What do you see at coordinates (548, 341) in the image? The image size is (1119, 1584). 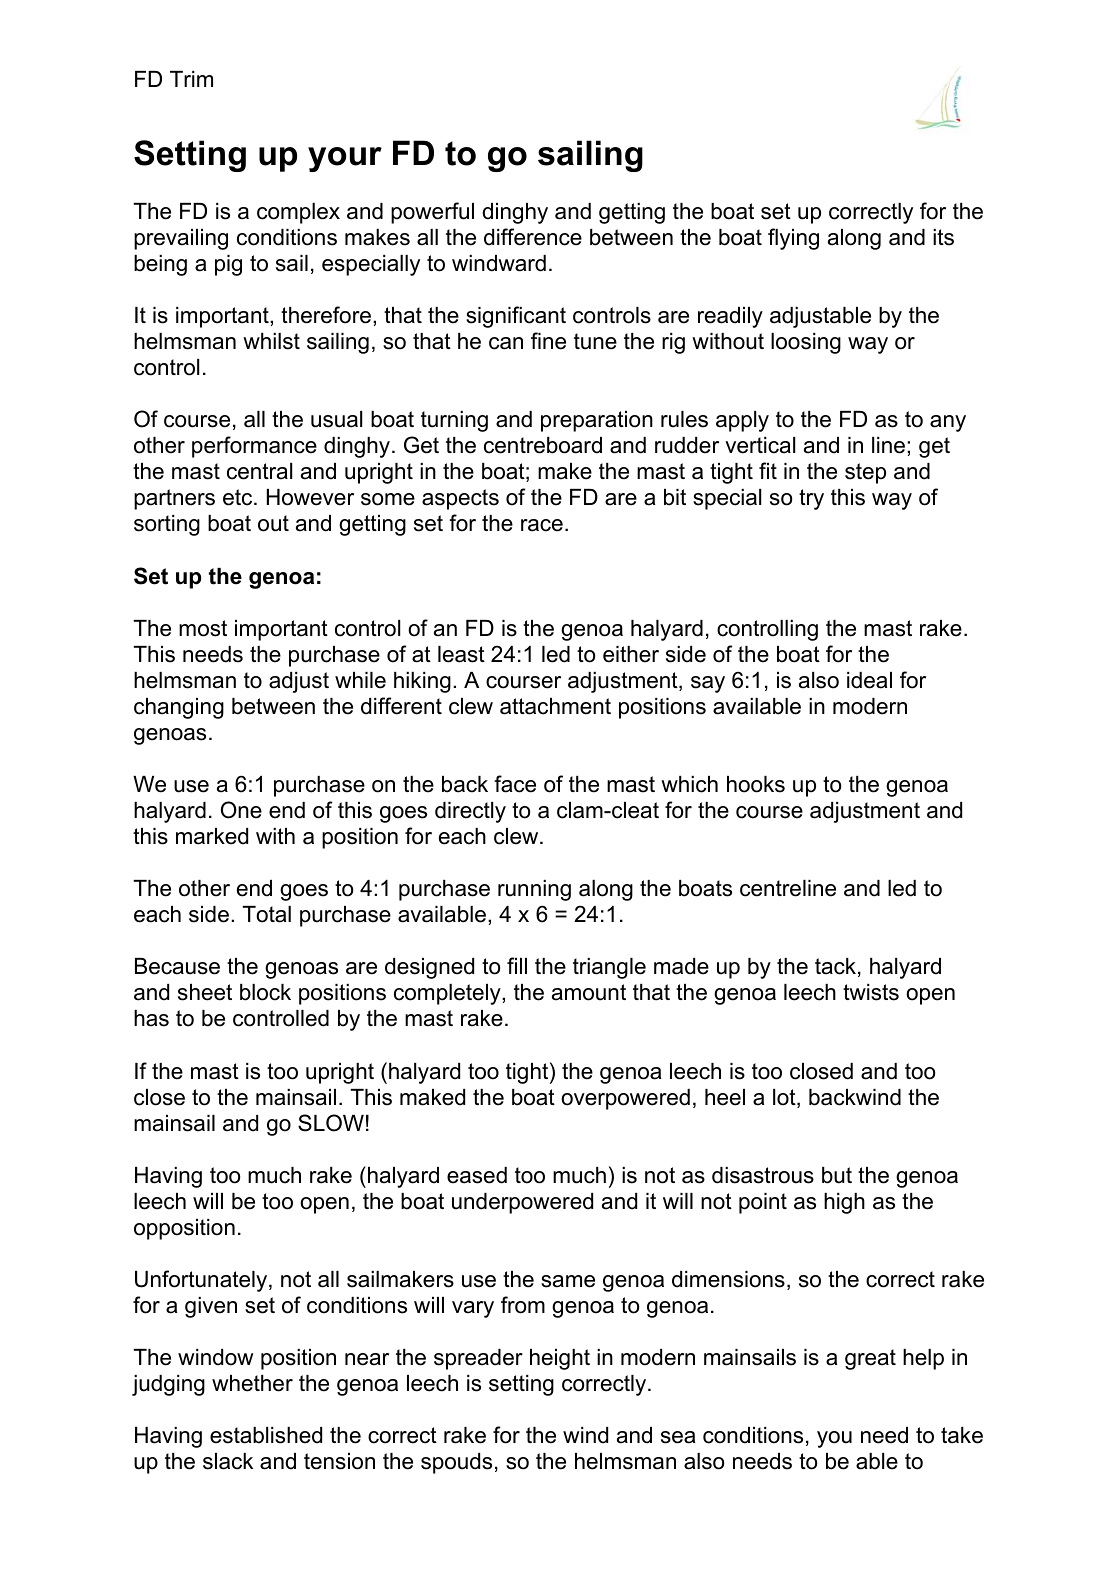 I see `fine` at bounding box center [548, 341].
